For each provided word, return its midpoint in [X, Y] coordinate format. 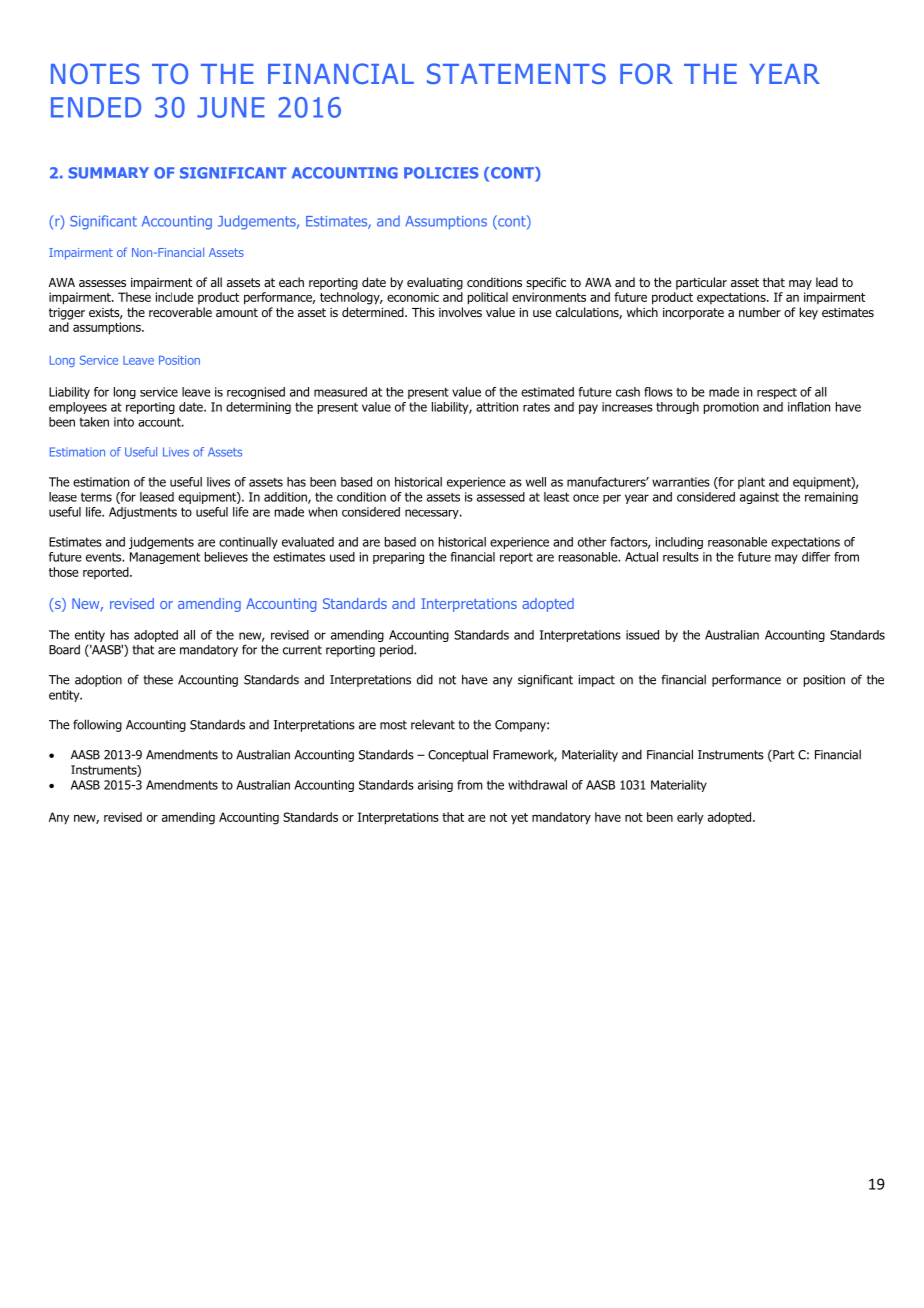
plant [751, 483]
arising [435, 786]
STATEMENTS [516, 73]
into [124, 422]
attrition [497, 407]
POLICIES [441, 173]
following [97, 725]
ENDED [96, 107]
